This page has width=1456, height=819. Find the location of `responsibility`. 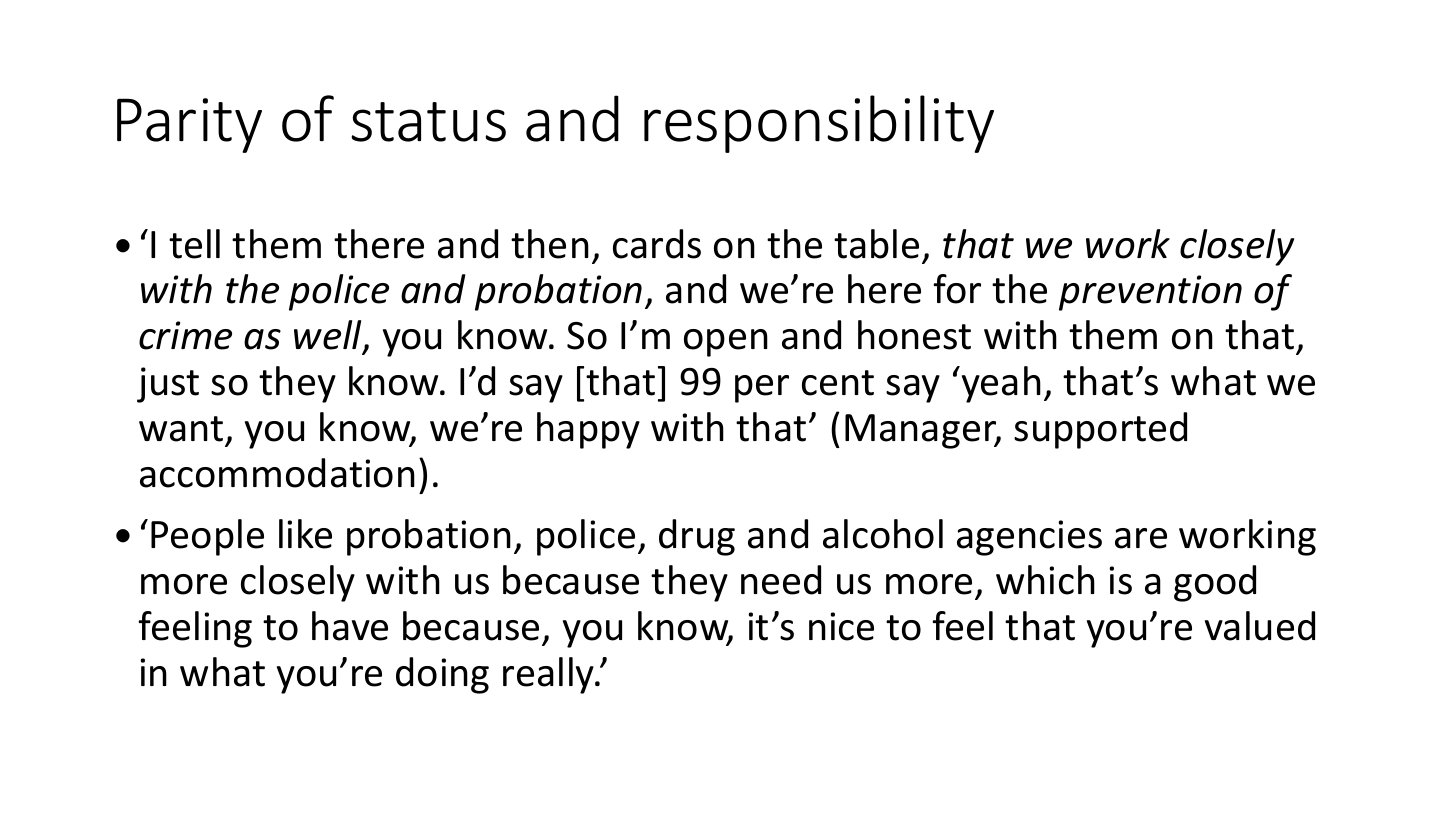

responsibility is located at coordinates (819, 124).
